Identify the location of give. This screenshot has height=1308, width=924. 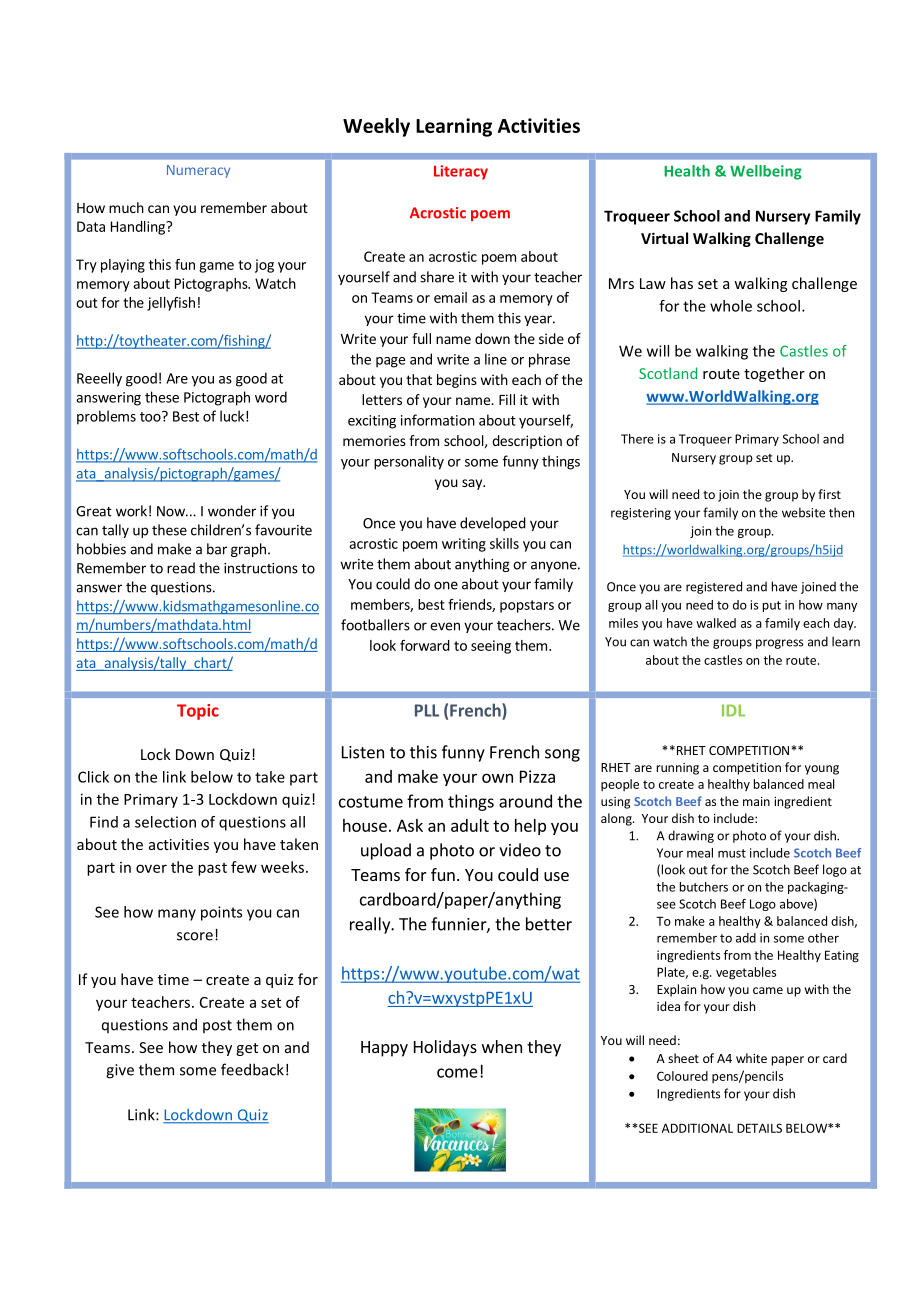
(120, 1071).
